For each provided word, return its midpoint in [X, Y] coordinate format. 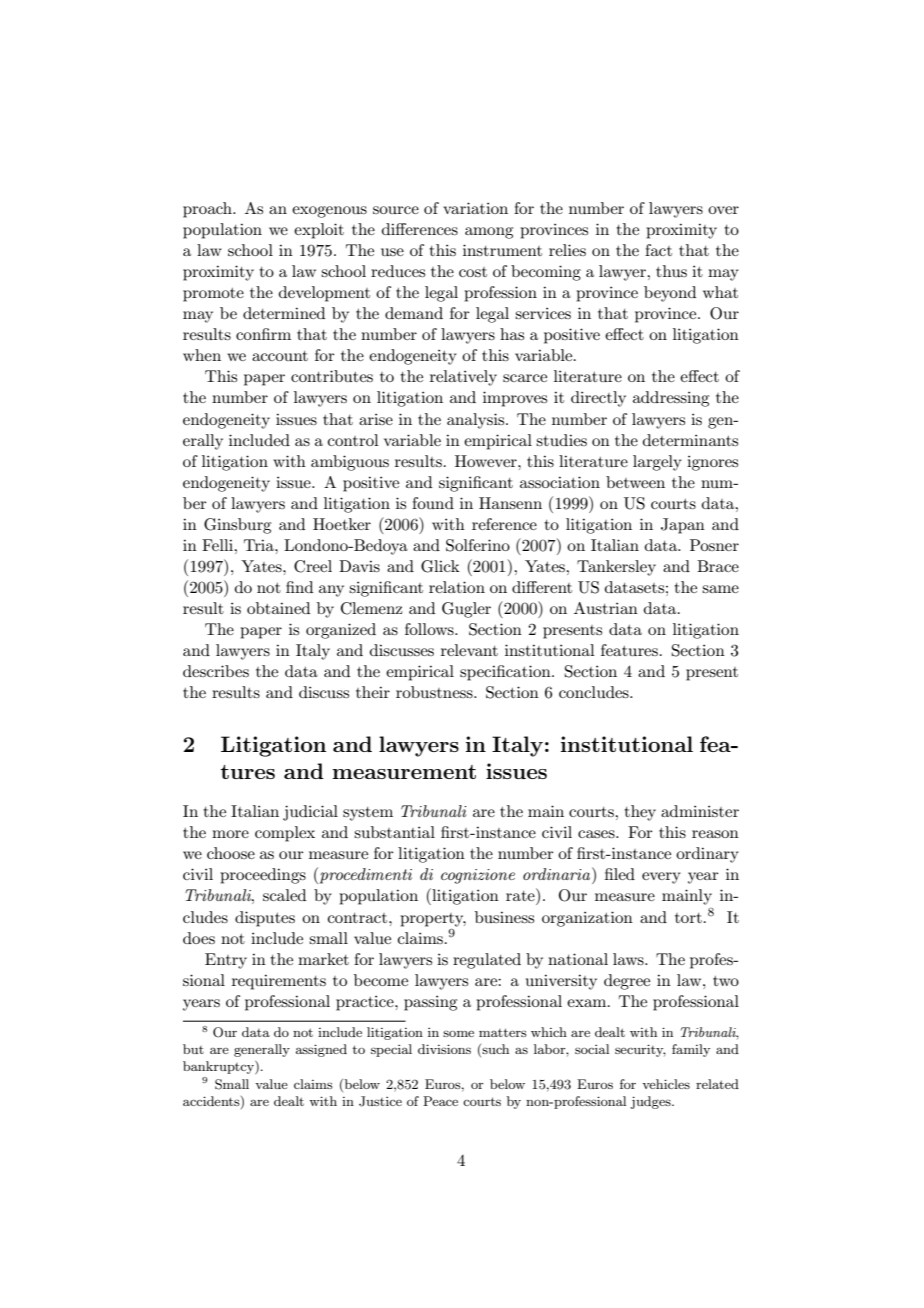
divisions [444, 1049]
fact [658, 250]
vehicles [666, 1084]
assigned [321, 1050]
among [489, 233]
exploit [319, 231]
